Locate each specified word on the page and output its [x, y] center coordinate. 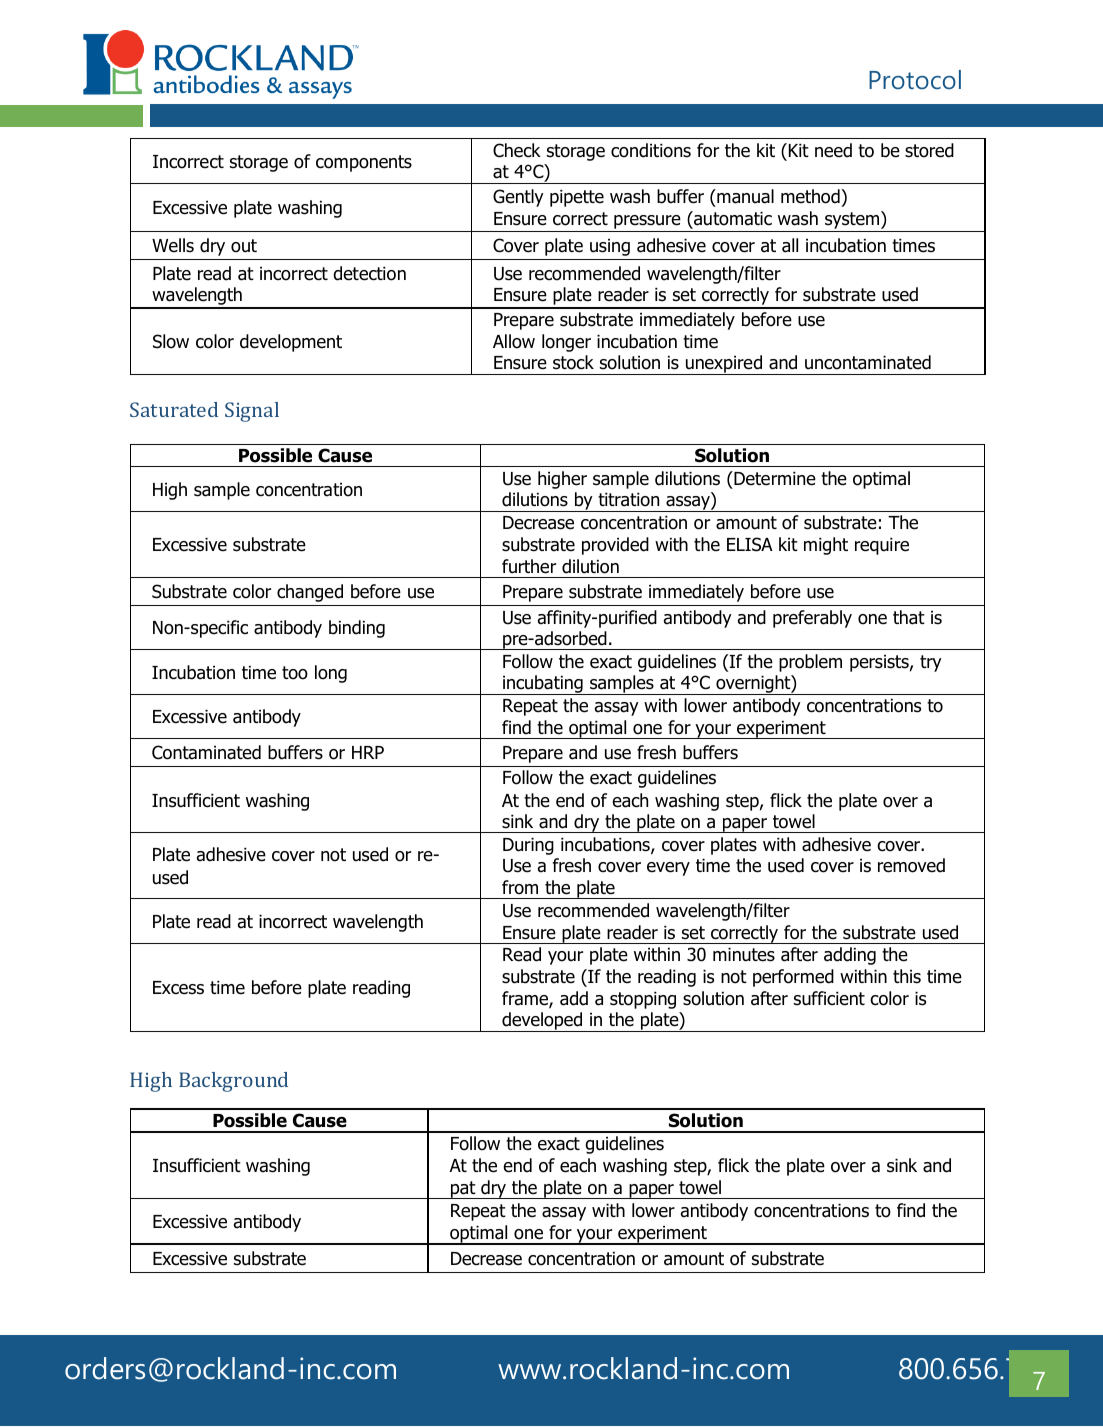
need [833, 150]
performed [793, 978]
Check [517, 150]
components [364, 163]
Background [233, 1082]
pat [463, 1190]
